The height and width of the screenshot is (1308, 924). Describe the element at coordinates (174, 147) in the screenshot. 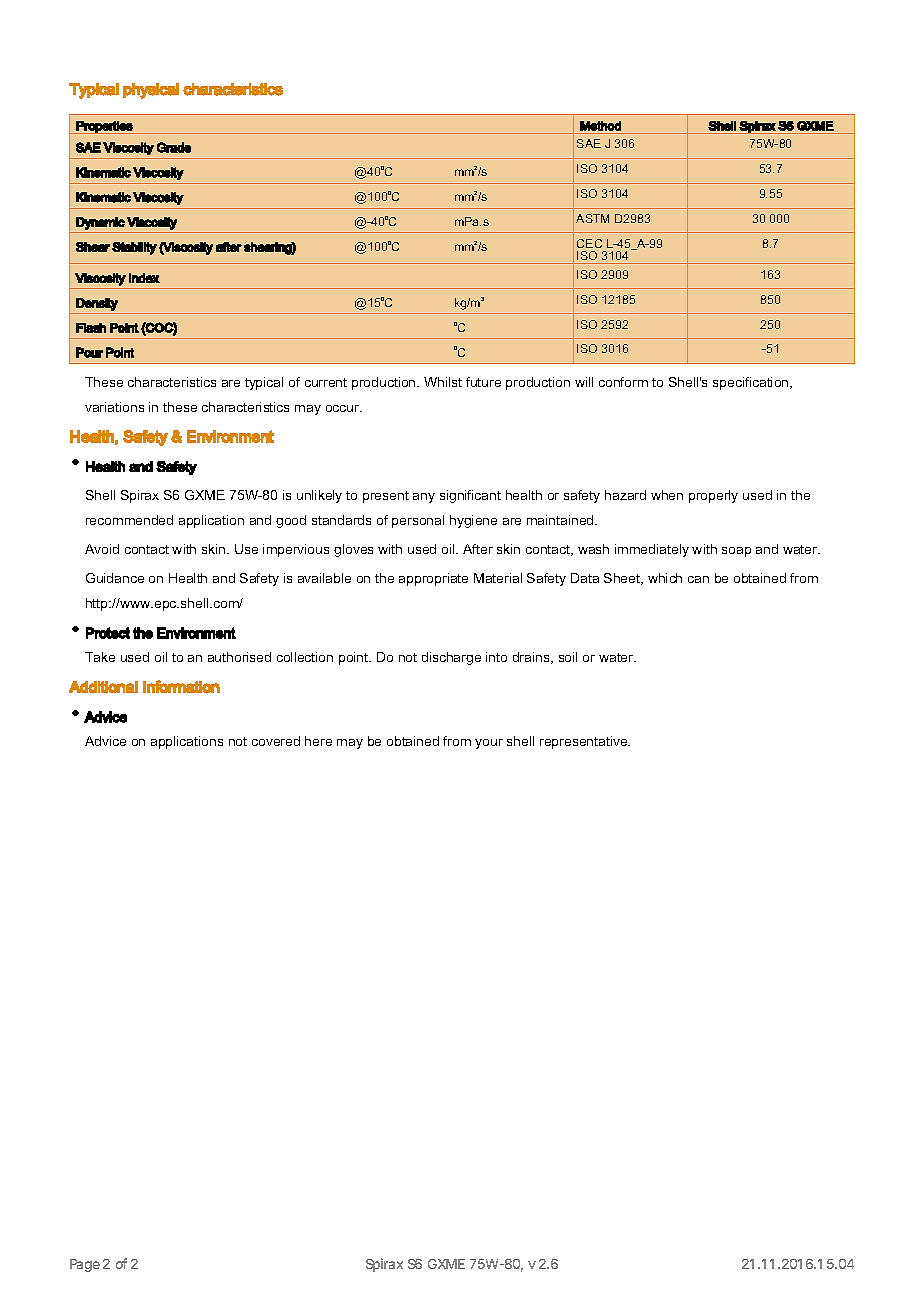

I see `Grade` at that location.
